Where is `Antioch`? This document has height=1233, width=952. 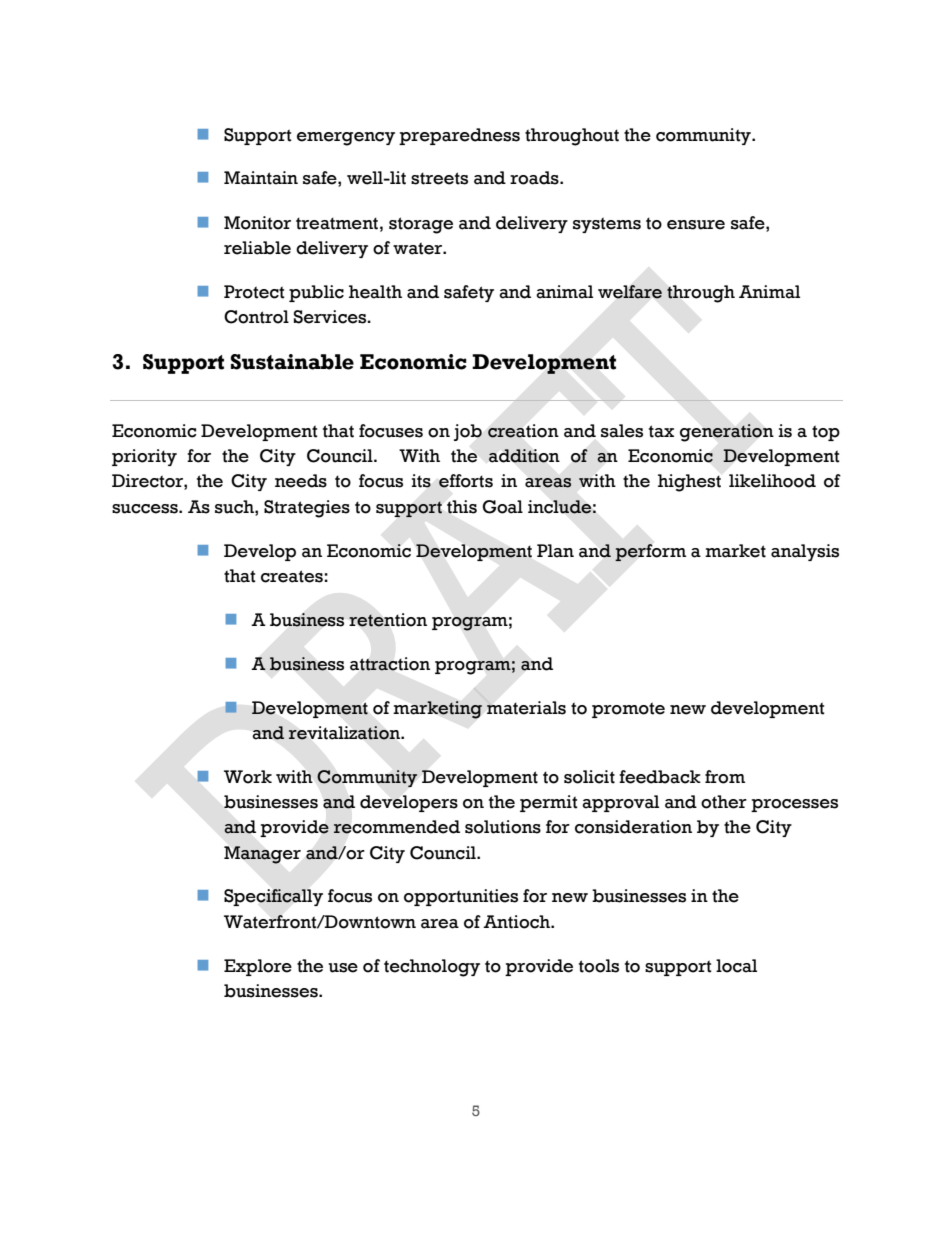 Antioch is located at coordinates (517, 922).
